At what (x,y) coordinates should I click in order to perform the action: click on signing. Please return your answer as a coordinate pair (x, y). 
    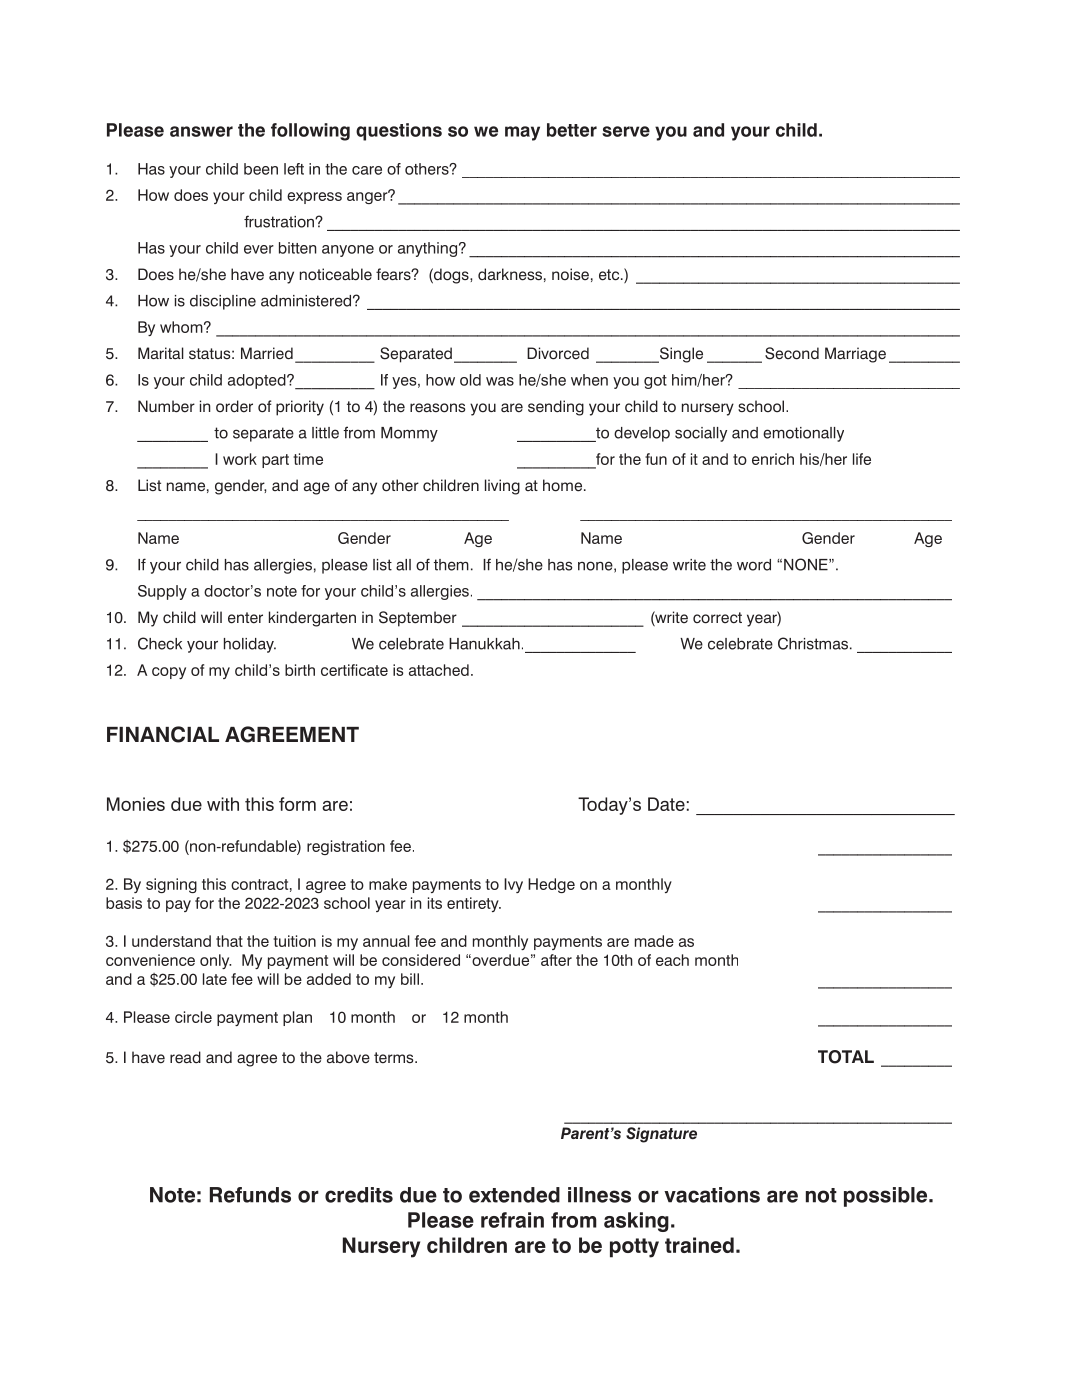
    Looking at the image, I should click on (171, 885).
